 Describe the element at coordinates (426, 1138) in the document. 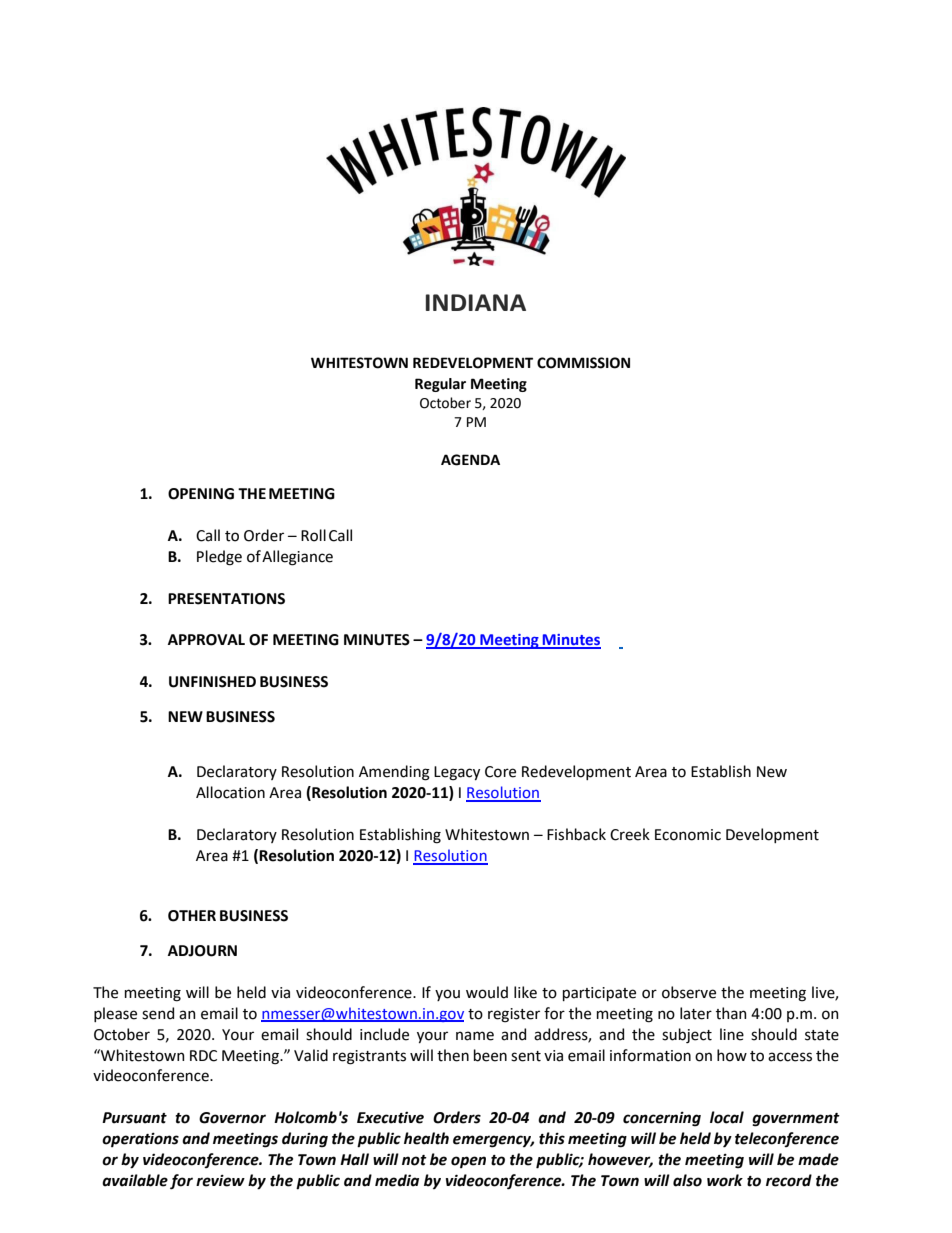

I see `health` at that location.
